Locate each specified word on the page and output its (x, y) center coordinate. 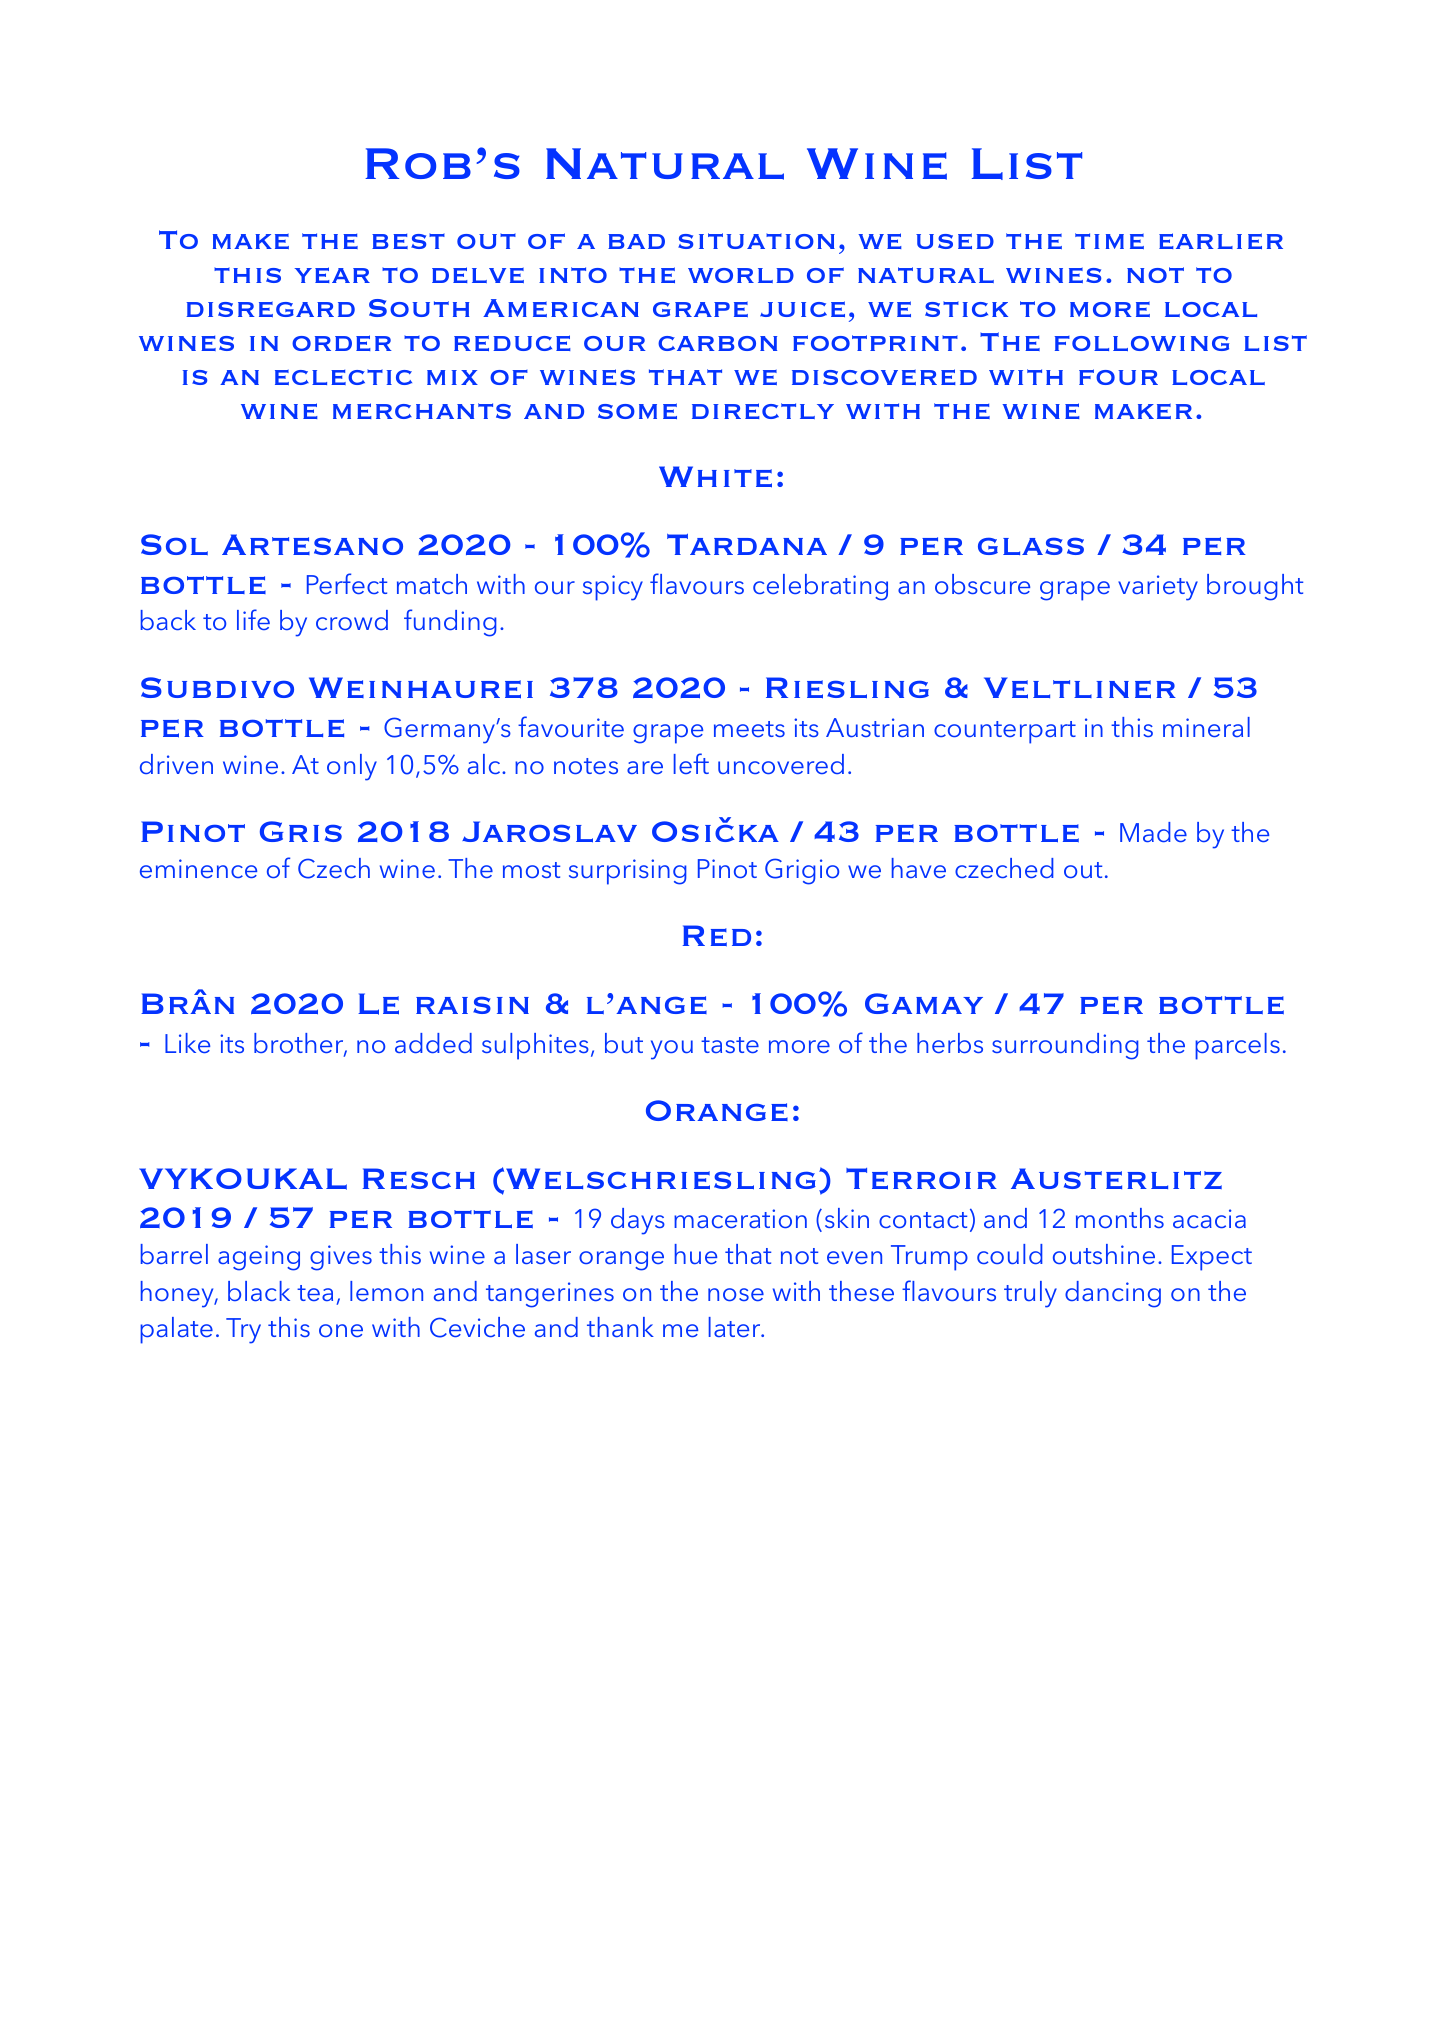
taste (730, 1045)
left (691, 763)
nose (736, 1294)
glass (1031, 546)
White (715, 477)
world (741, 275)
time (1109, 241)
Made (1153, 832)
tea (315, 1293)
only (352, 767)
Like (187, 1043)
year (332, 275)
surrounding (1065, 1046)
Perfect (347, 583)
